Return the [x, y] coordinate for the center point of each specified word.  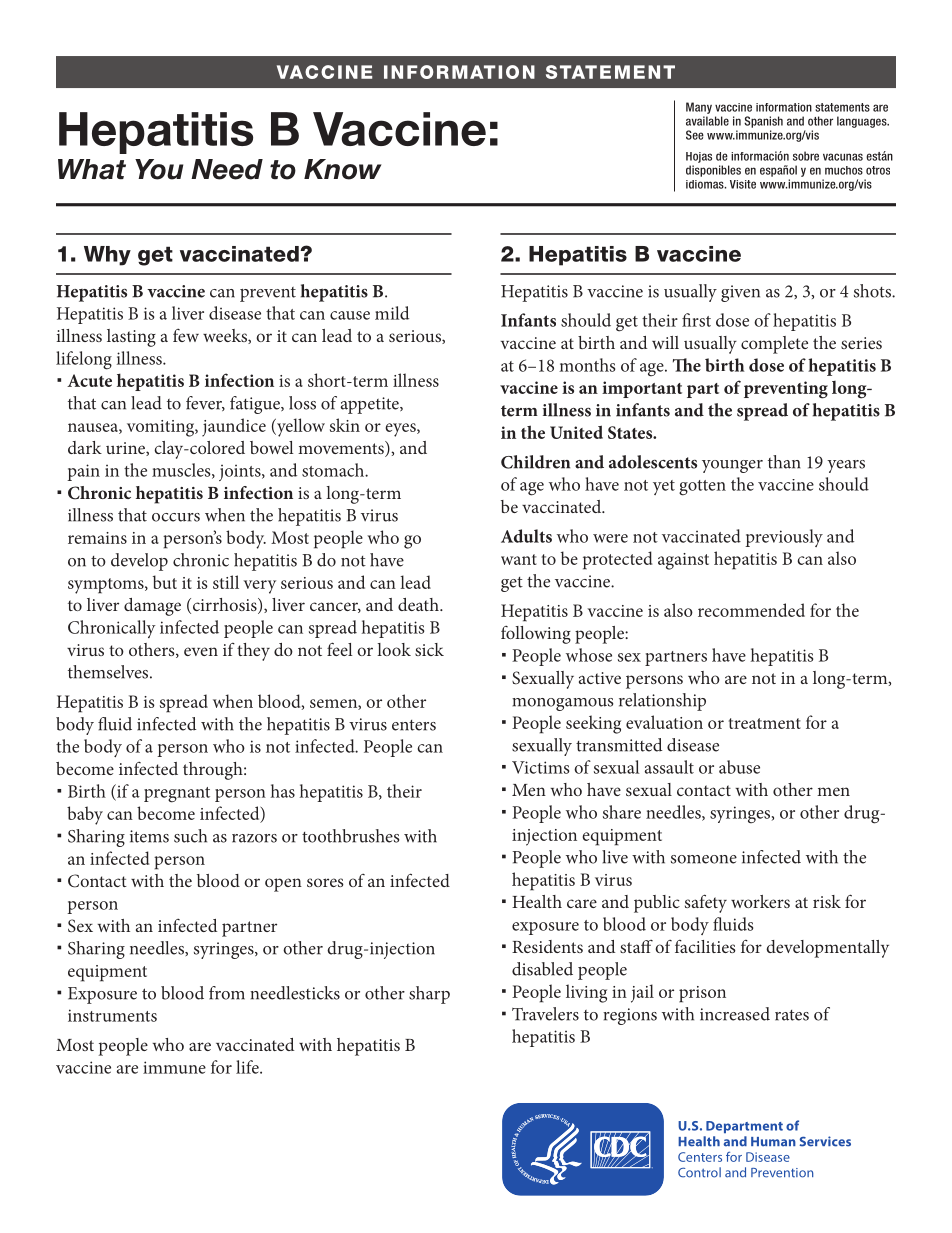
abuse [739, 767]
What [92, 169]
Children [535, 462]
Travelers [545, 1014]
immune [174, 1067]
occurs [176, 517]
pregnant [177, 795]
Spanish [763, 122]
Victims [540, 767]
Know [343, 169]
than [784, 462]
